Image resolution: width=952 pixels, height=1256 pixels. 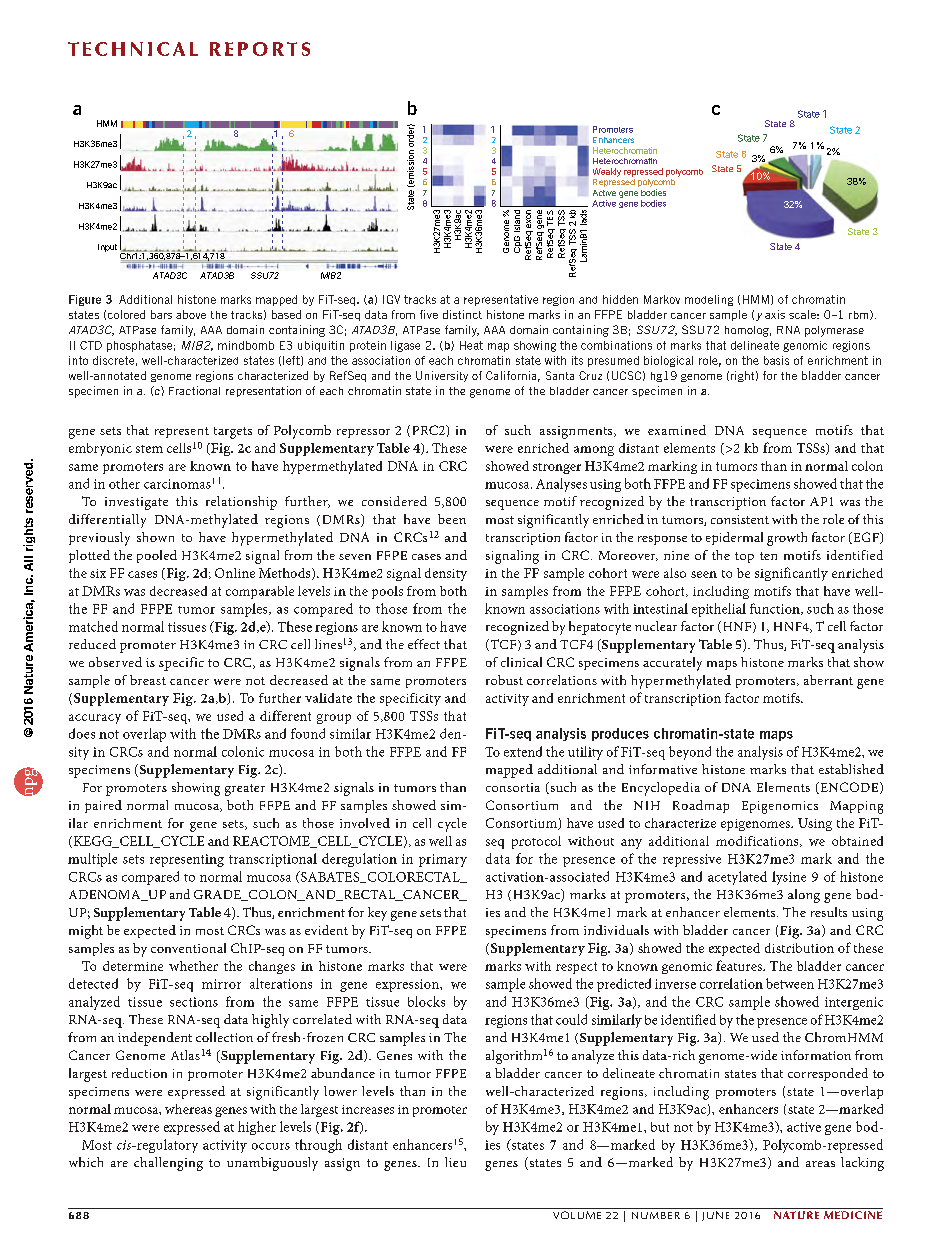 What do you see at coordinates (157, 556) in the screenshot?
I see `pooled` at bounding box center [157, 556].
